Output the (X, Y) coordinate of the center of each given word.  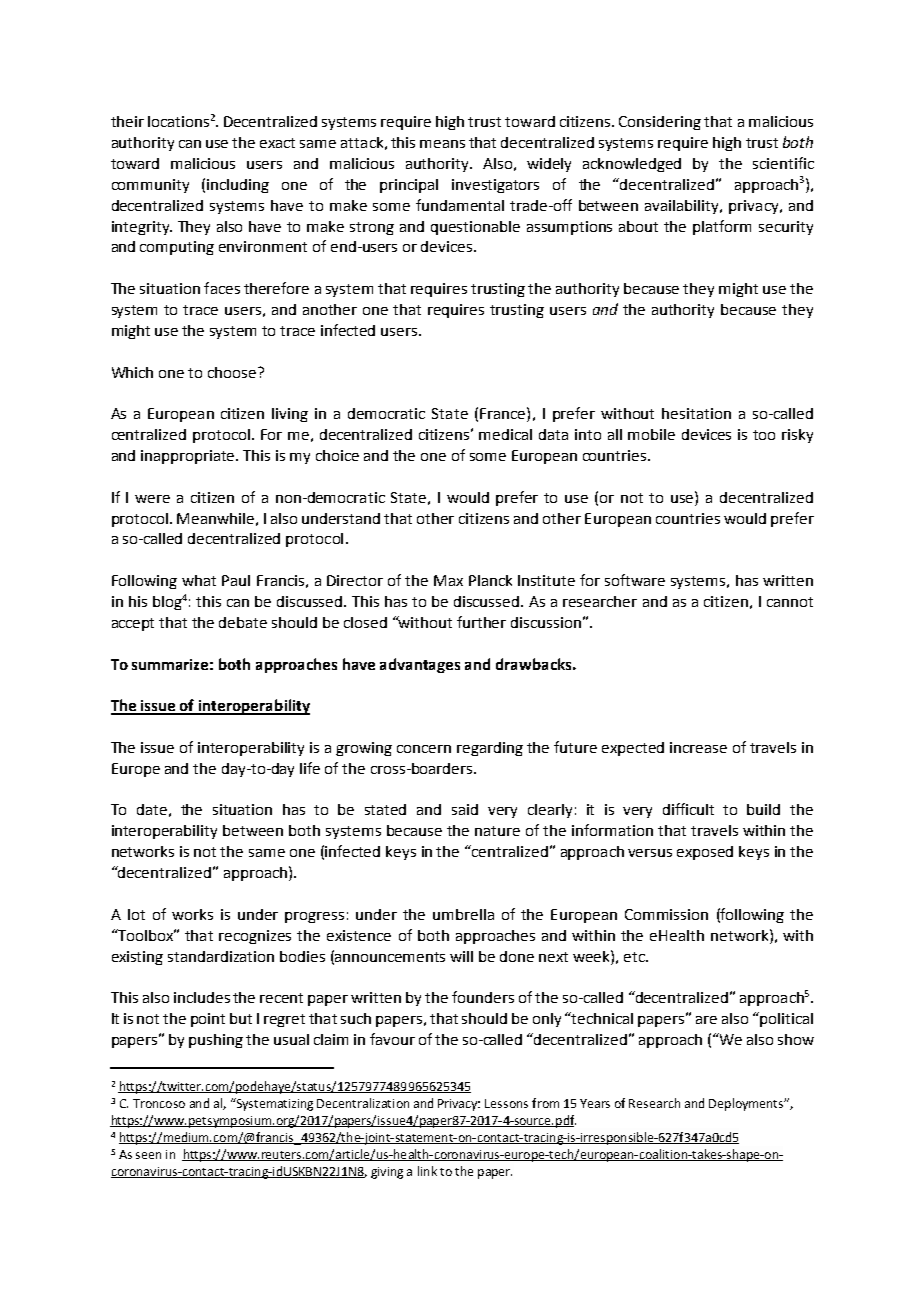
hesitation (696, 413)
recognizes (255, 937)
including (238, 186)
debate (243, 622)
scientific (783, 163)
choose (232, 372)
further (481, 622)
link (427, 1171)
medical (505, 434)
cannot (790, 602)
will (461, 956)
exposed (705, 853)
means (442, 144)
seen (148, 1155)
